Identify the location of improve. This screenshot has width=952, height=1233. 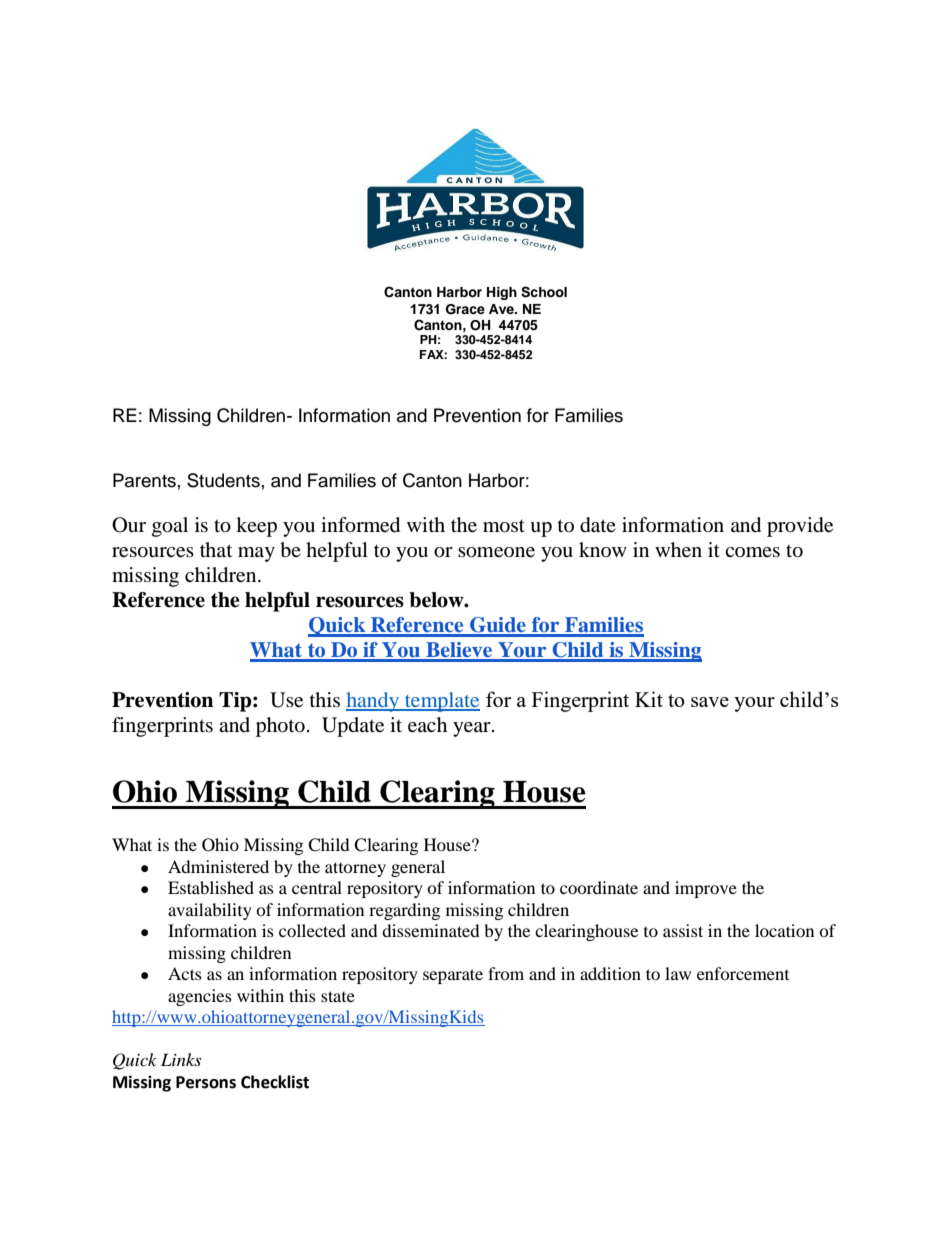
(706, 889).
